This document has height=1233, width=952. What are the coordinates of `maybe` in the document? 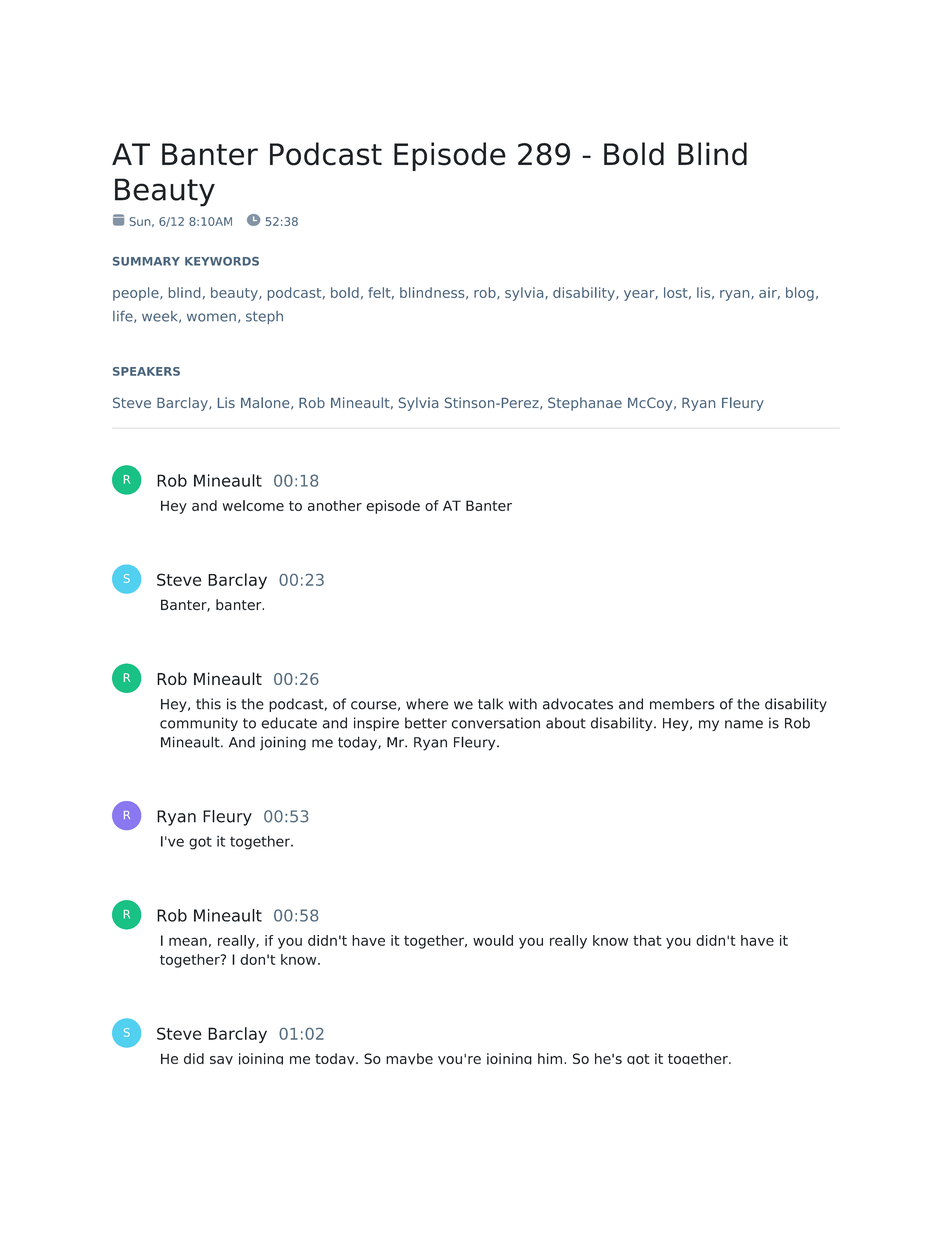 It's located at (409, 1059).
